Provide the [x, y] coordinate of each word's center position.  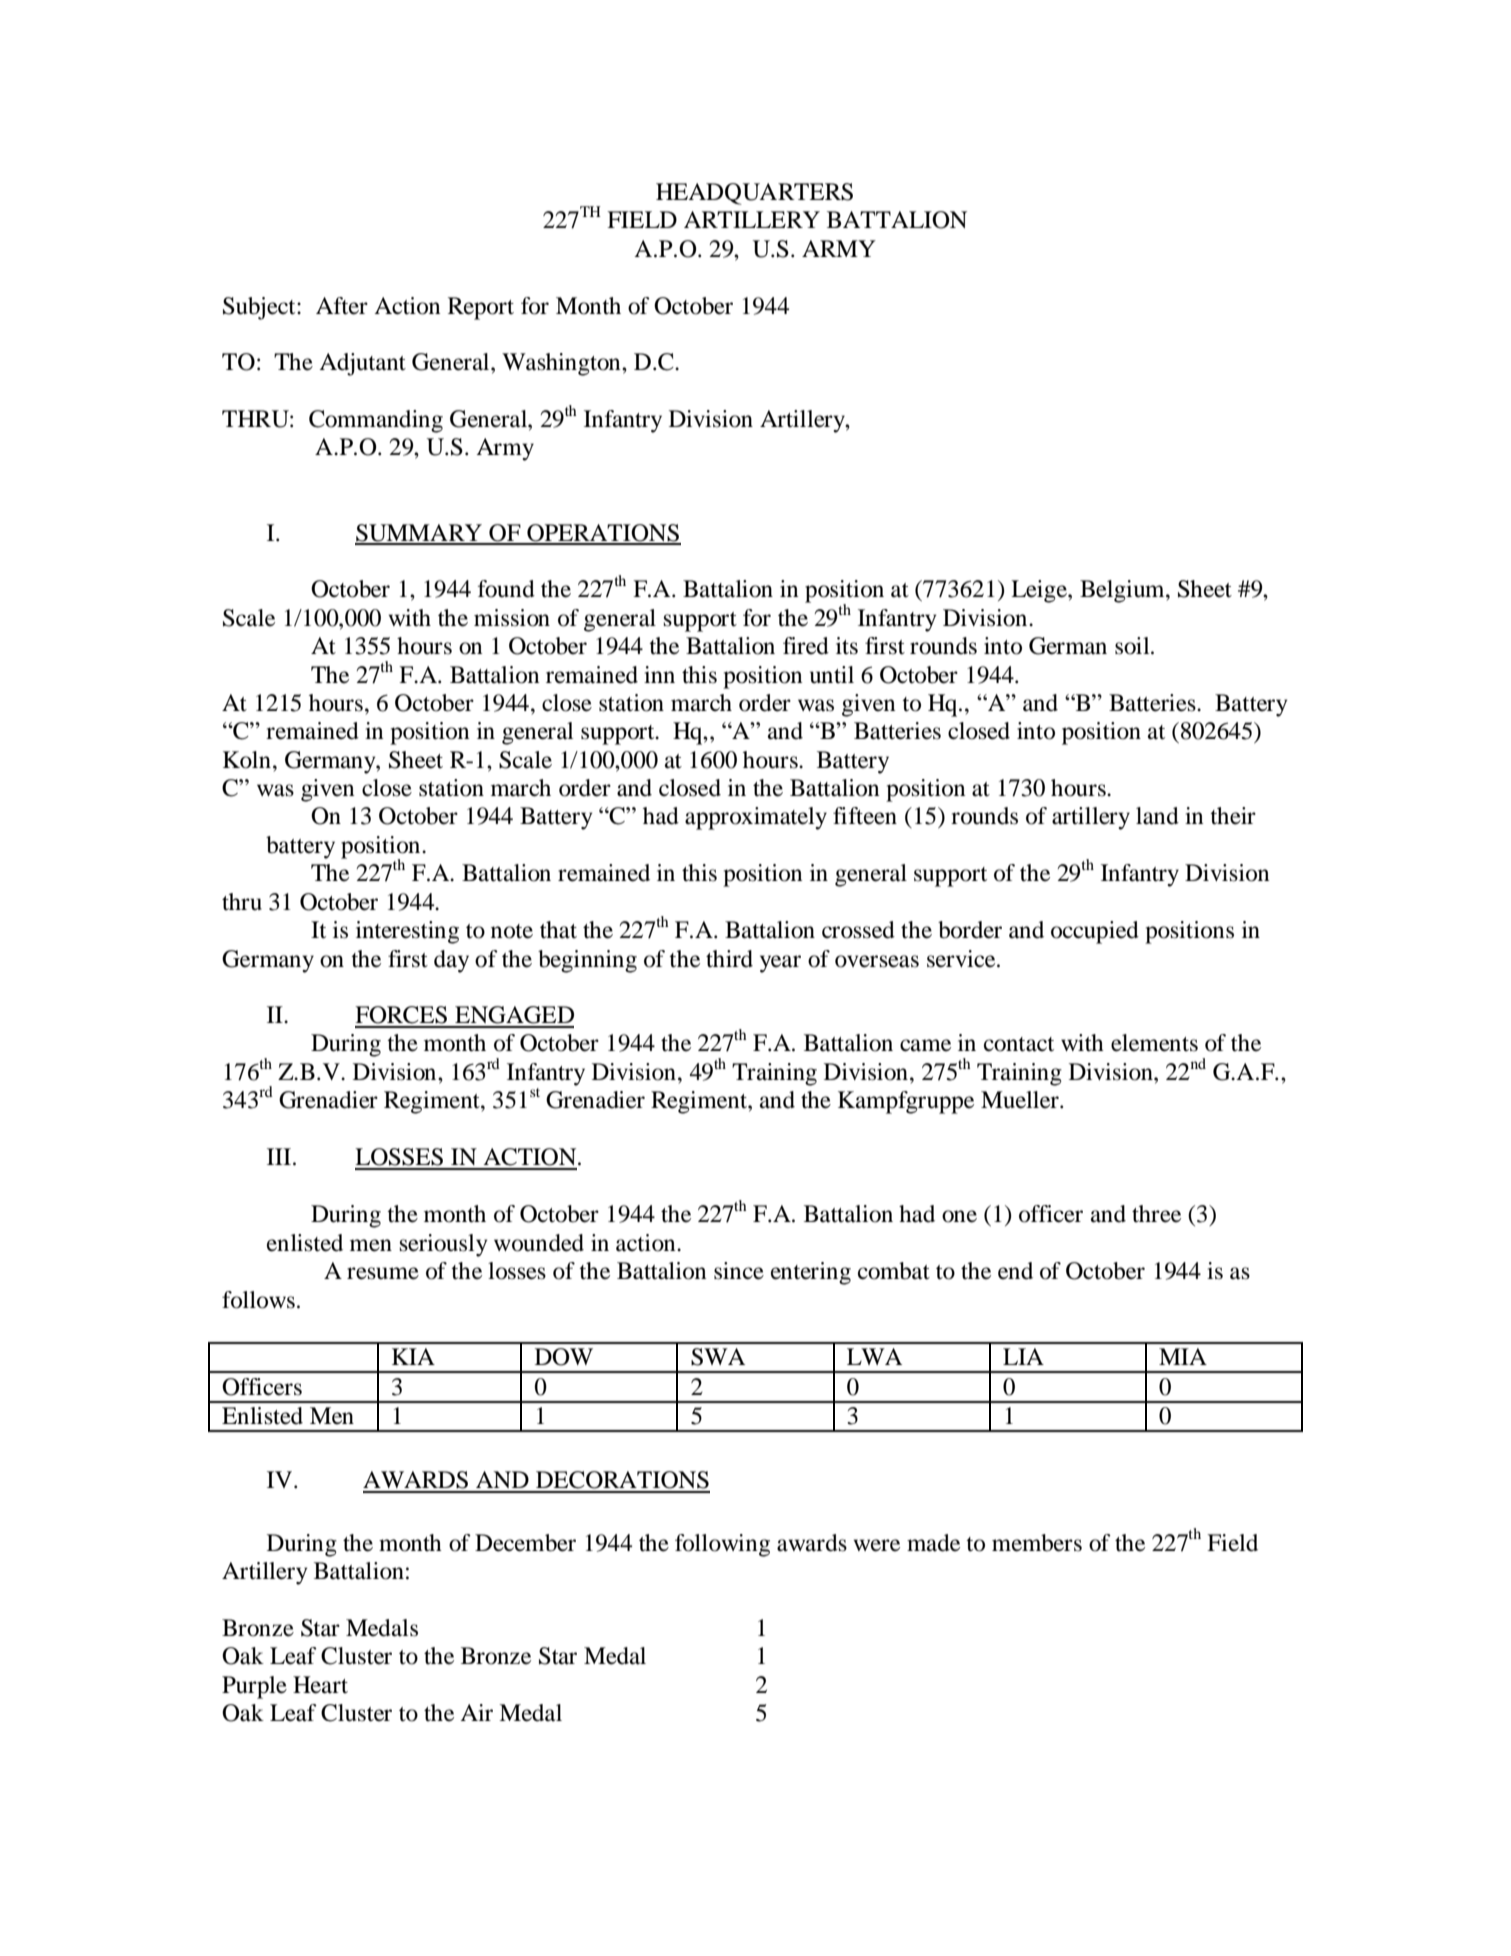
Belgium [1123, 591]
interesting [407, 932]
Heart [320, 1685]
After [342, 306]
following [722, 1545]
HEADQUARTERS [754, 194]
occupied [1095, 932]
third [729, 959]
